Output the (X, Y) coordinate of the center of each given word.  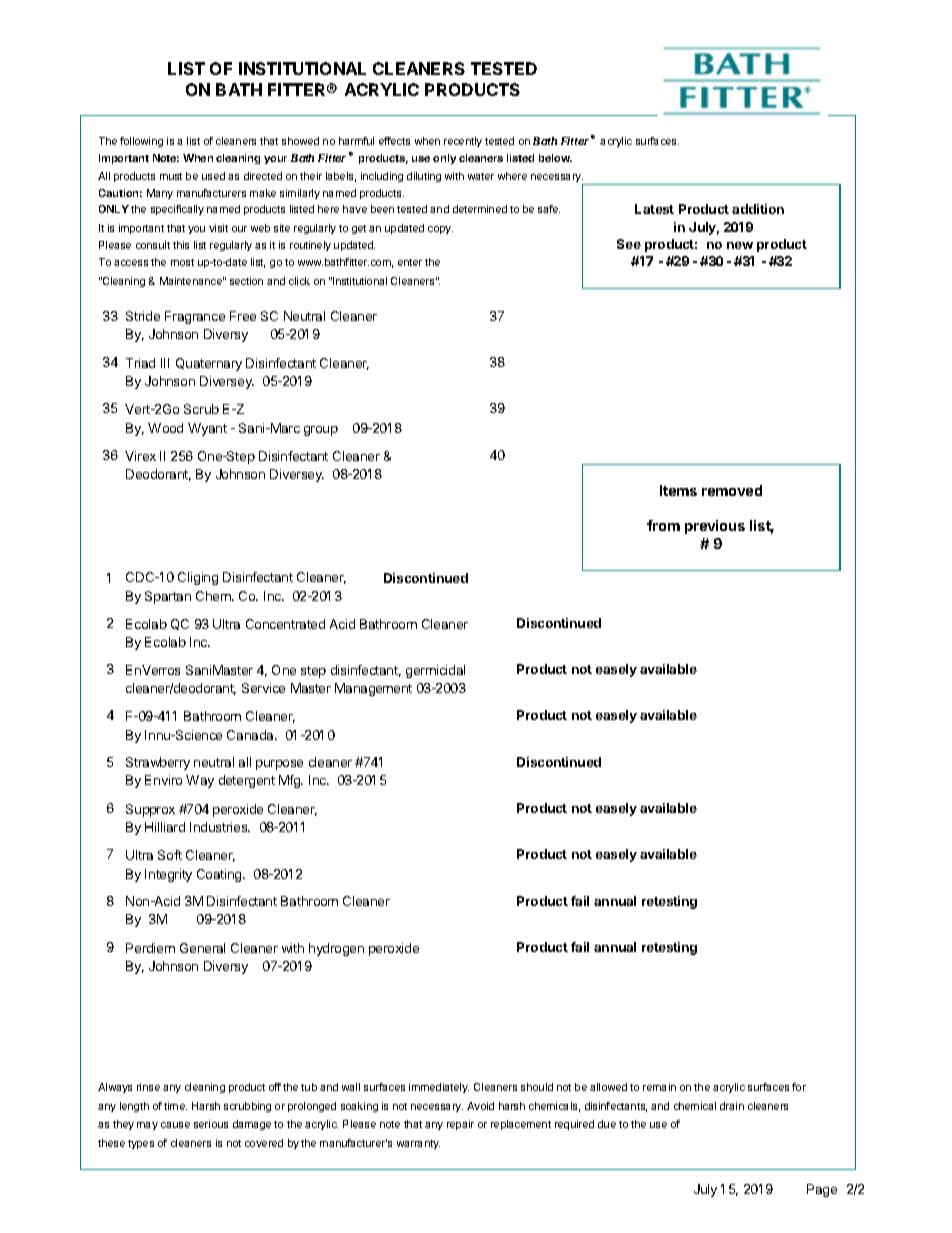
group (321, 431)
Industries (220, 827)
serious (211, 1124)
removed (732, 490)
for (799, 1087)
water (481, 176)
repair (460, 1125)
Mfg (291, 781)
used (213, 176)
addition (758, 209)
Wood (165, 428)
